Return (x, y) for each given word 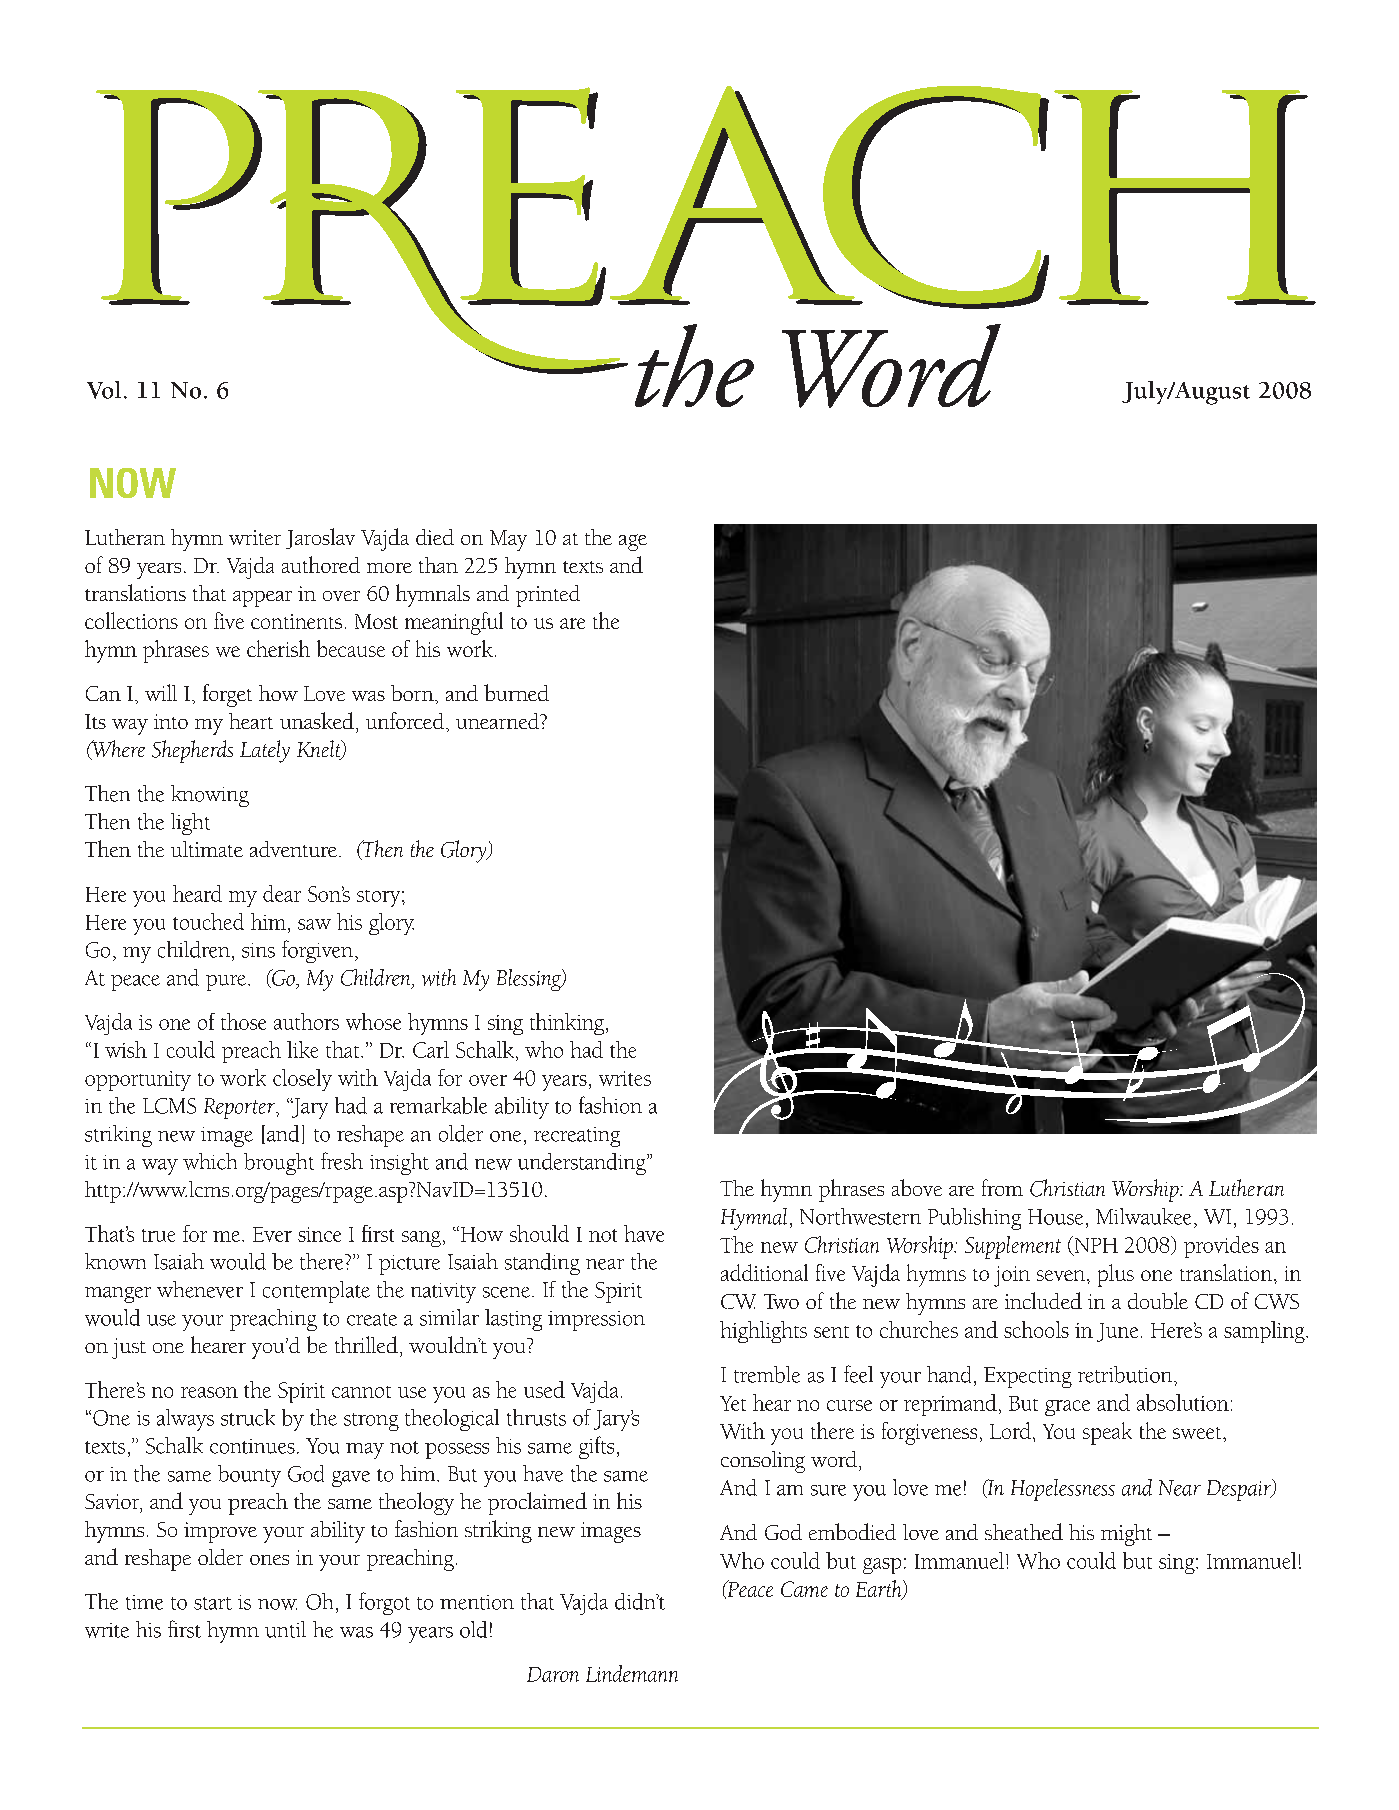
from (1002, 1187)
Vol (104, 390)
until (285, 1629)
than (438, 565)
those (243, 1021)
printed (548, 596)
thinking (568, 1024)
